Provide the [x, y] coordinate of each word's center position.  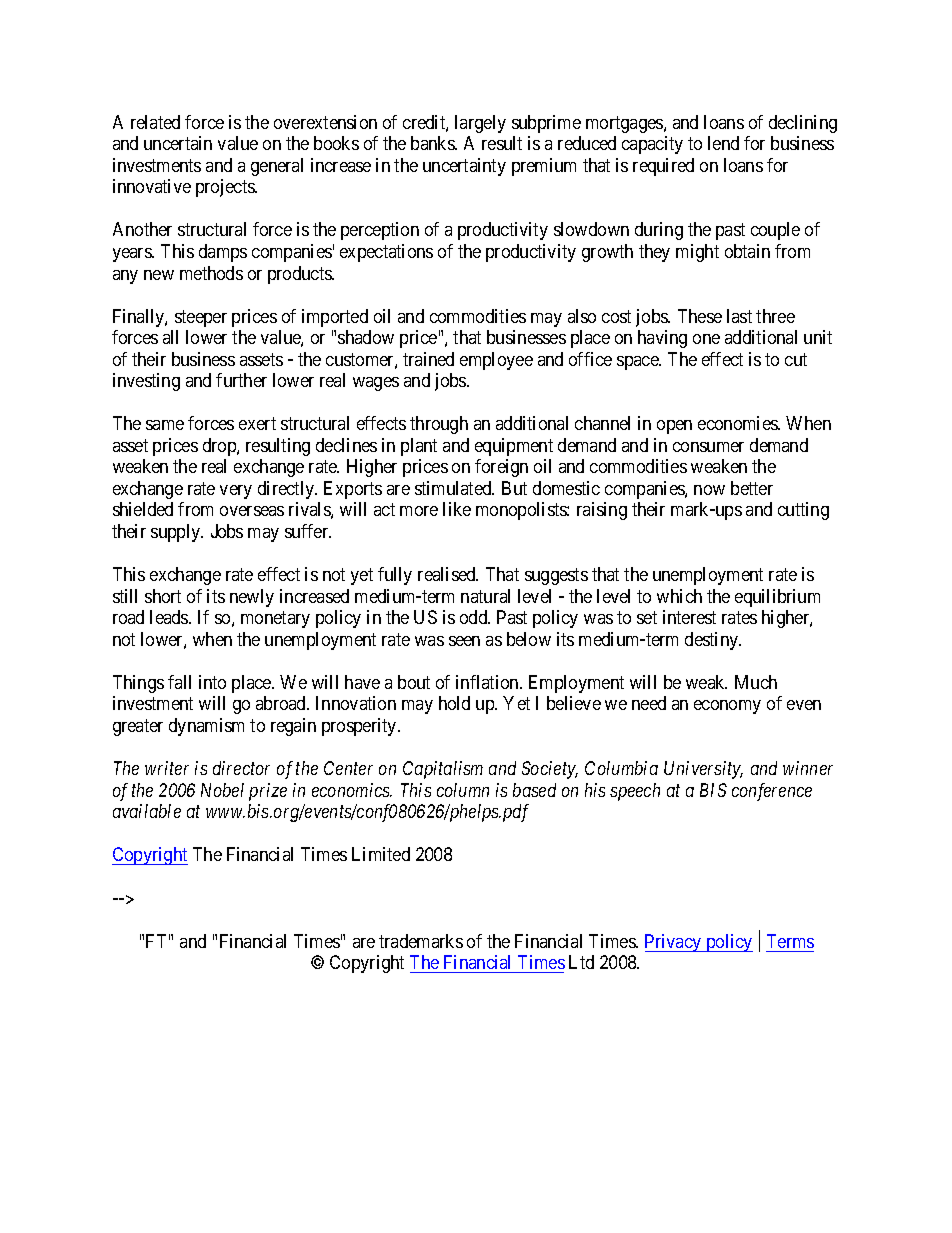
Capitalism [443, 770]
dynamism [206, 727]
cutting [803, 511]
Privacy [674, 943]
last [739, 316]
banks [433, 143]
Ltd [581, 962]
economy [727, 707]
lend [723, 143]
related [155, 122]
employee [496, 361]
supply [177, 533]
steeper [201, 318]
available [147, 811]
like [457, 509]
